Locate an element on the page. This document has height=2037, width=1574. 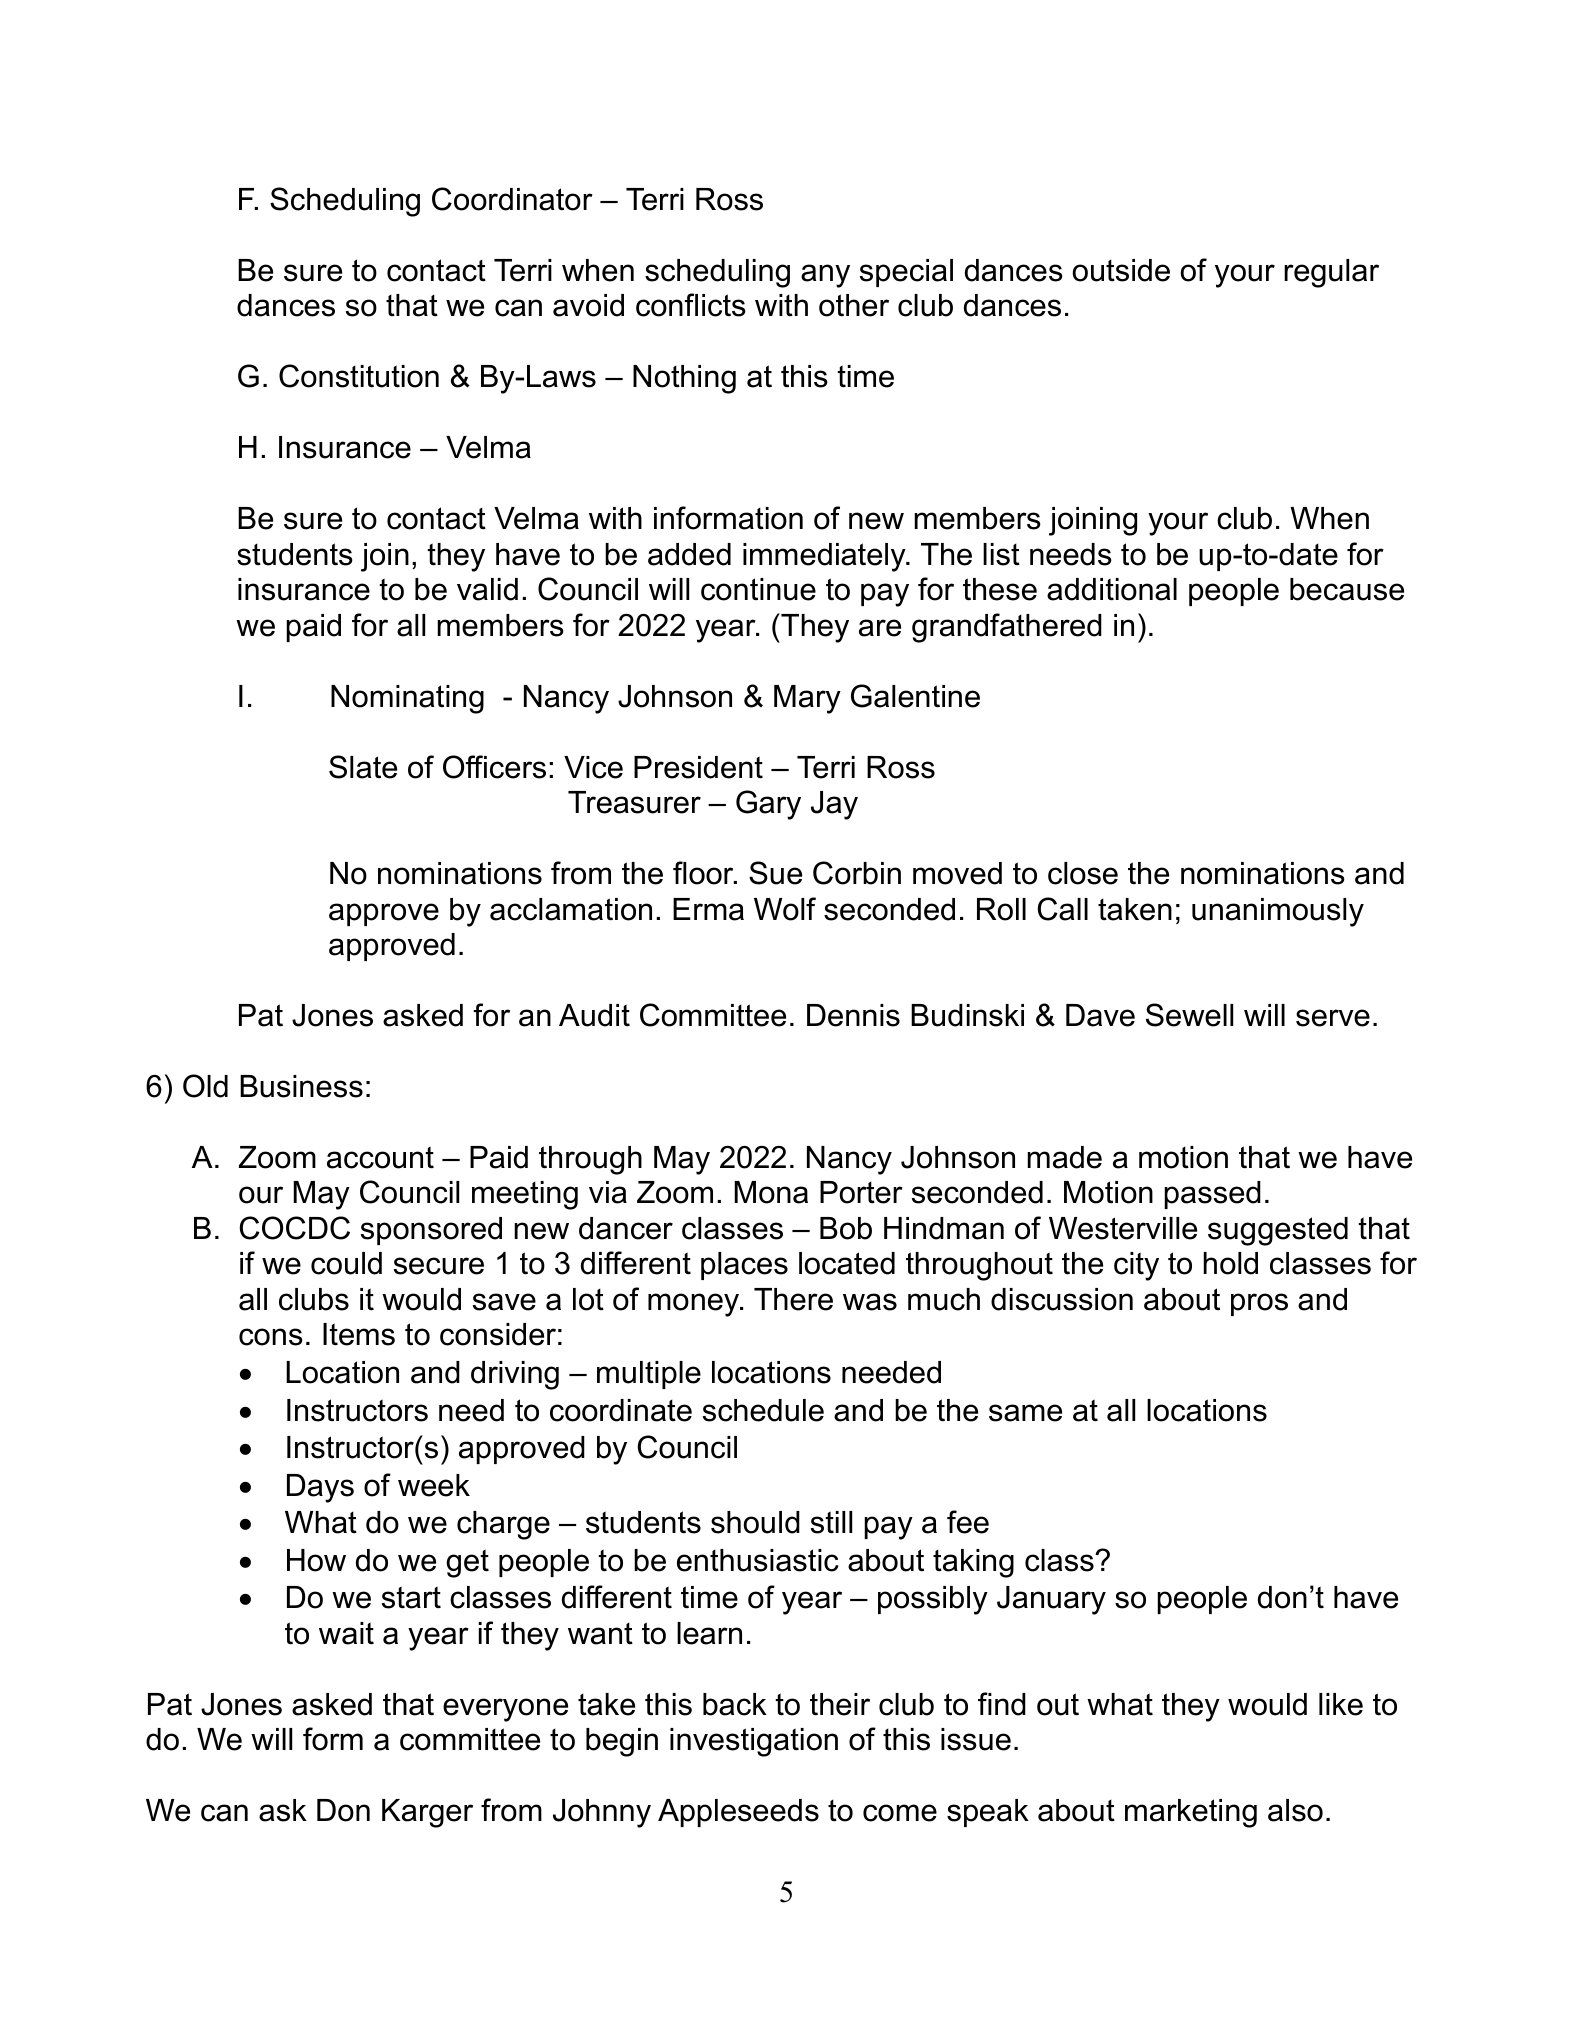
are is located at coordinates (880, 628).
